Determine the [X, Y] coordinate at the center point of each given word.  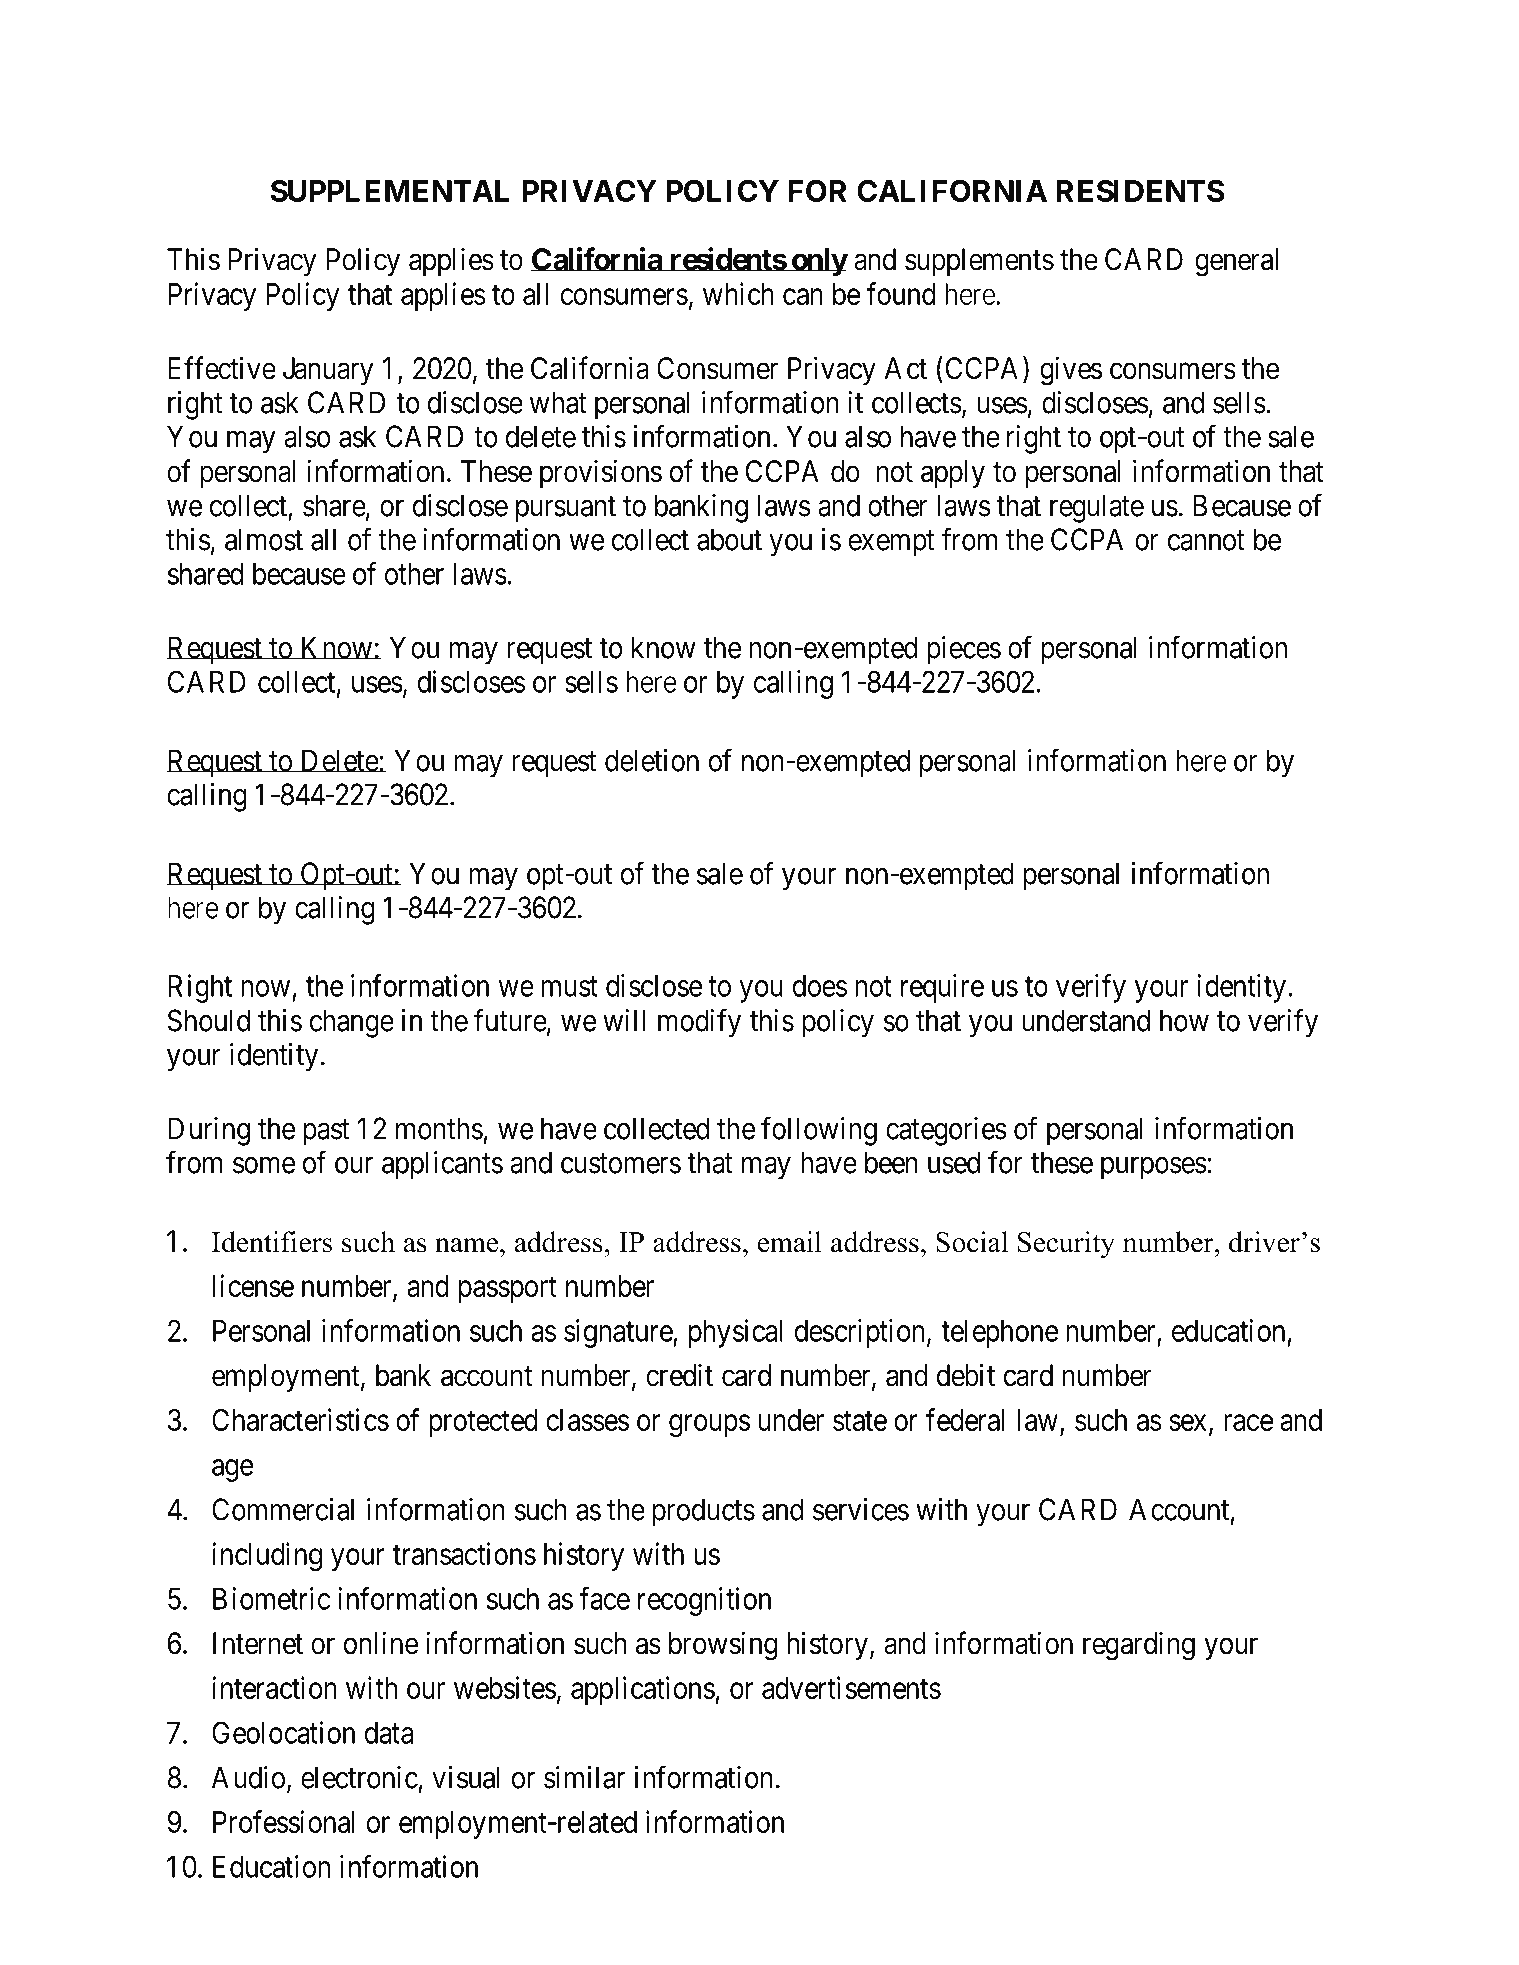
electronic [359, 1777]
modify [699, 1023]
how [1184, 1020]
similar [584, 1777]
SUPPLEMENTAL [389, 191]
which [738, 293]
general [1236, 262]
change [352, 1023]
